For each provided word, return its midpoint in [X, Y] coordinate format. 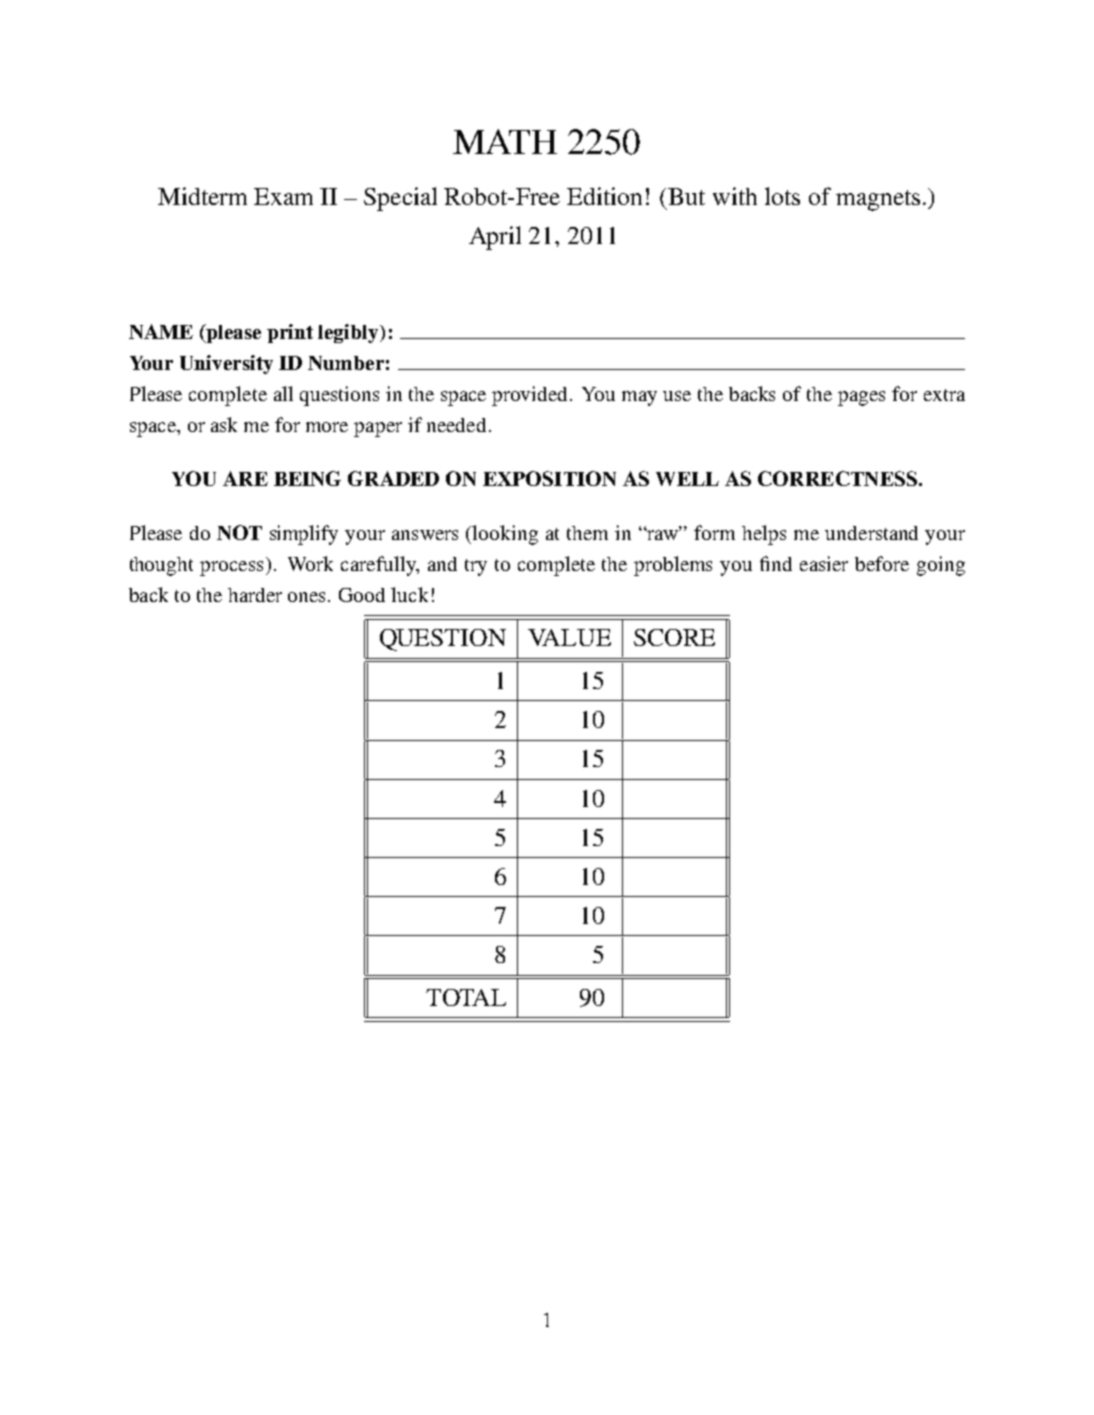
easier [824, 563]
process [231, 568]
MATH [505, 141]
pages [861, 398]
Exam [283, 196]
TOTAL [466, 997]
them [587, 533]
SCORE [674, 637]
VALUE [569, 637]
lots [782, 196]
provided [531, 396]
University [226, 364]
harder [255, 595]
